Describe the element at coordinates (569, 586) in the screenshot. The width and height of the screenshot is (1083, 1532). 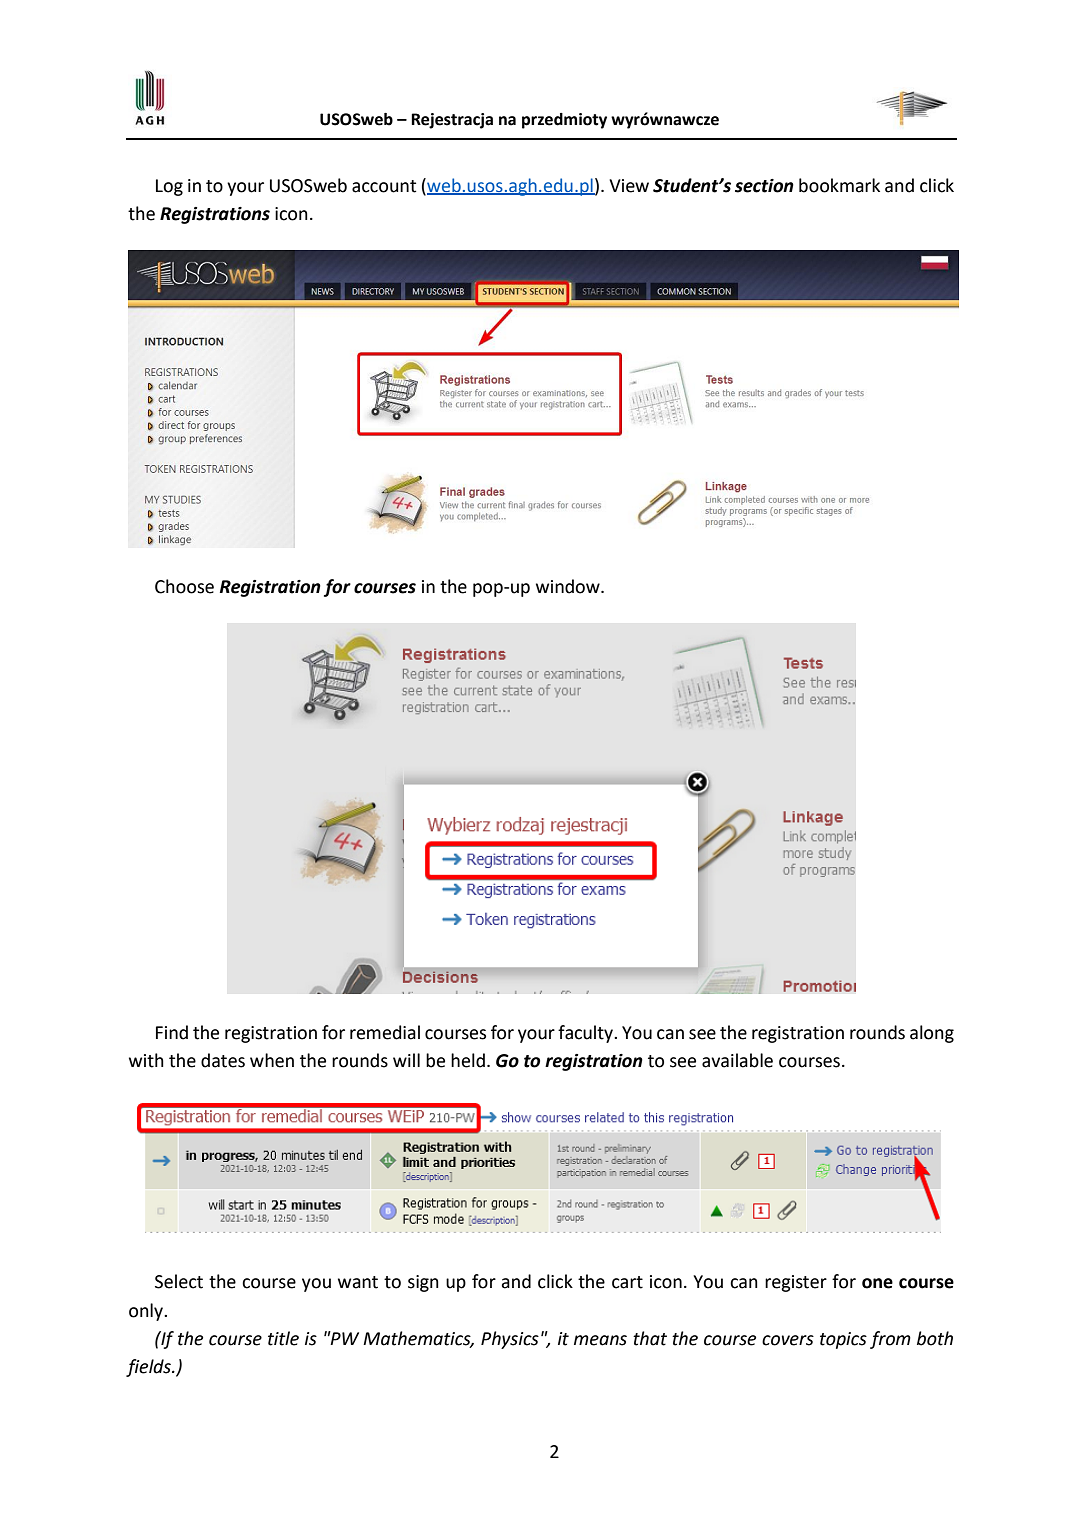
I see `window` at that location.
